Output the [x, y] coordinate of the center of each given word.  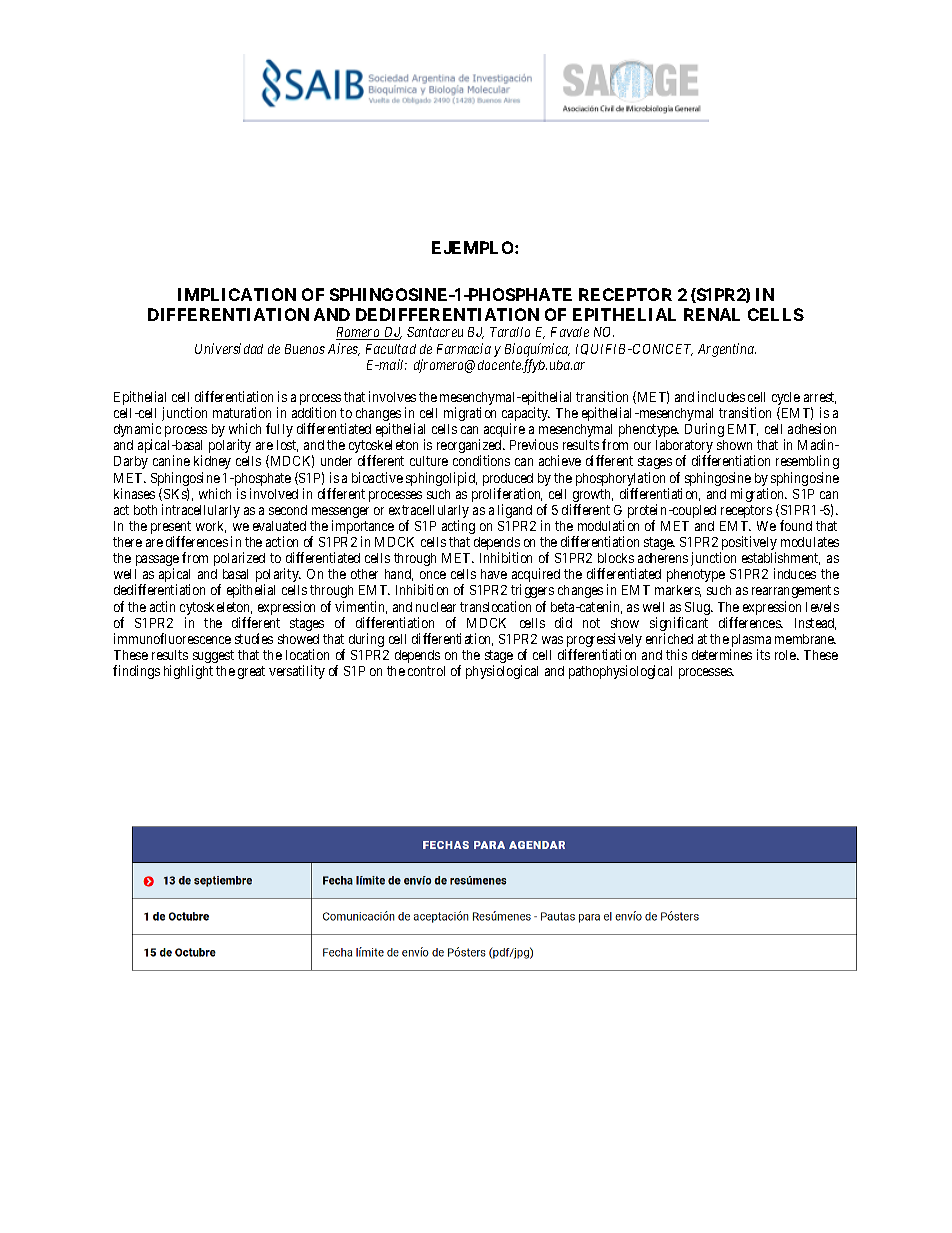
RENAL [712, 314]
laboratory [684, 448]
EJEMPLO [474, 247]
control [426, 671]
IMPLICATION [237, 294]
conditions [481, 460]
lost [287, 446]
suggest [213, 658]
